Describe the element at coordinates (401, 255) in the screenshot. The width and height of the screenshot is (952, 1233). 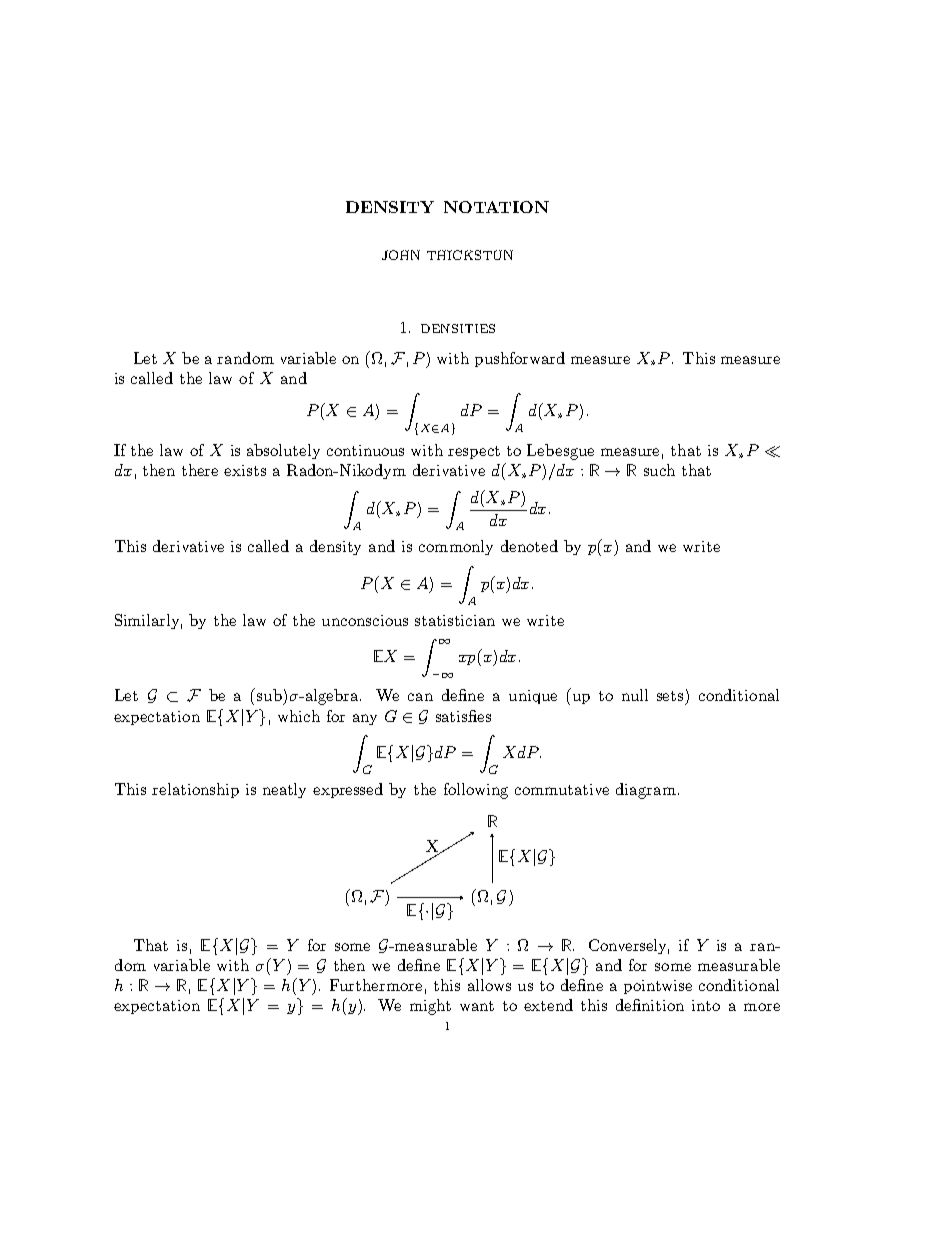
I see `JOHN` at that location.
